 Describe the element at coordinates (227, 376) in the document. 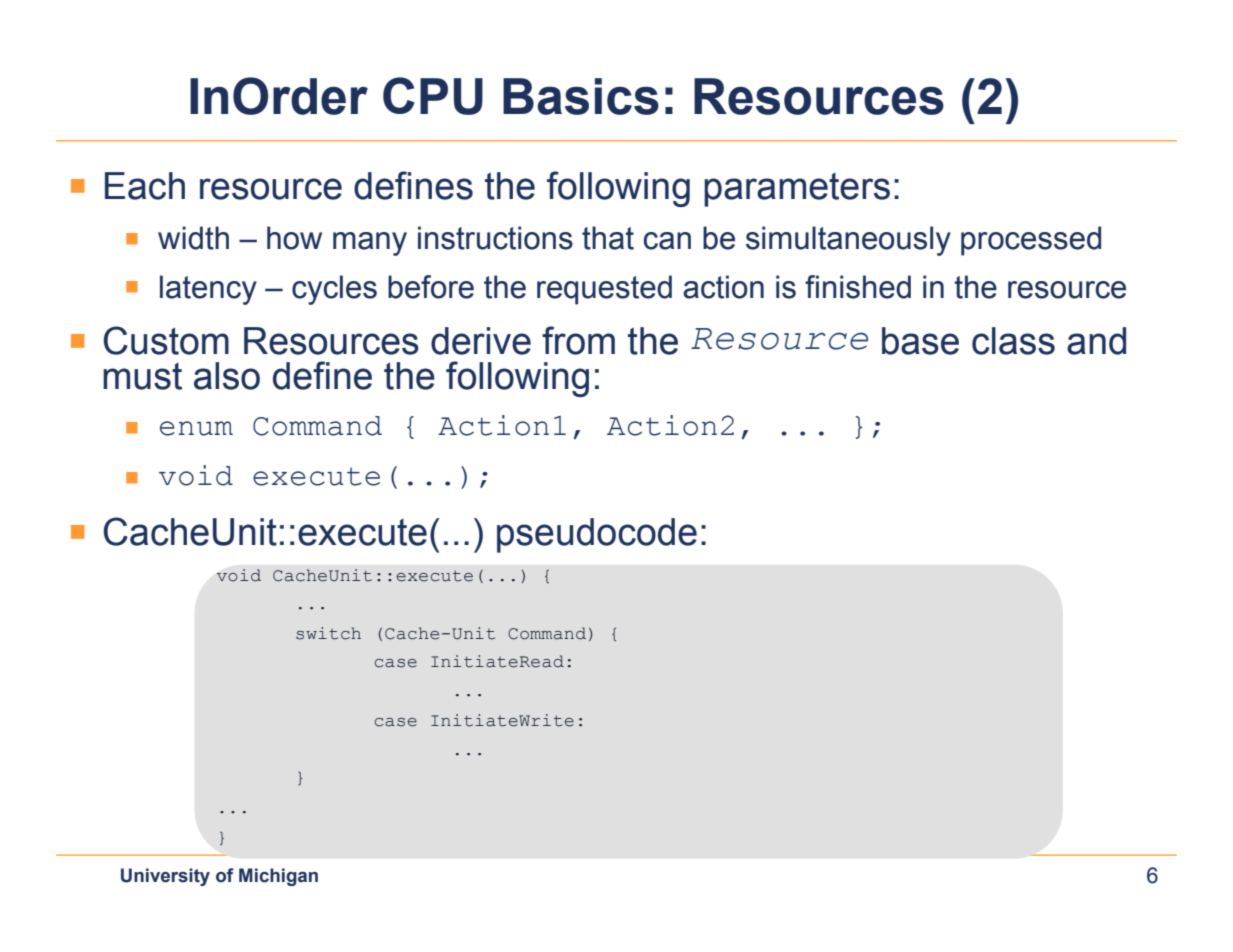

I see `also` at that location.
